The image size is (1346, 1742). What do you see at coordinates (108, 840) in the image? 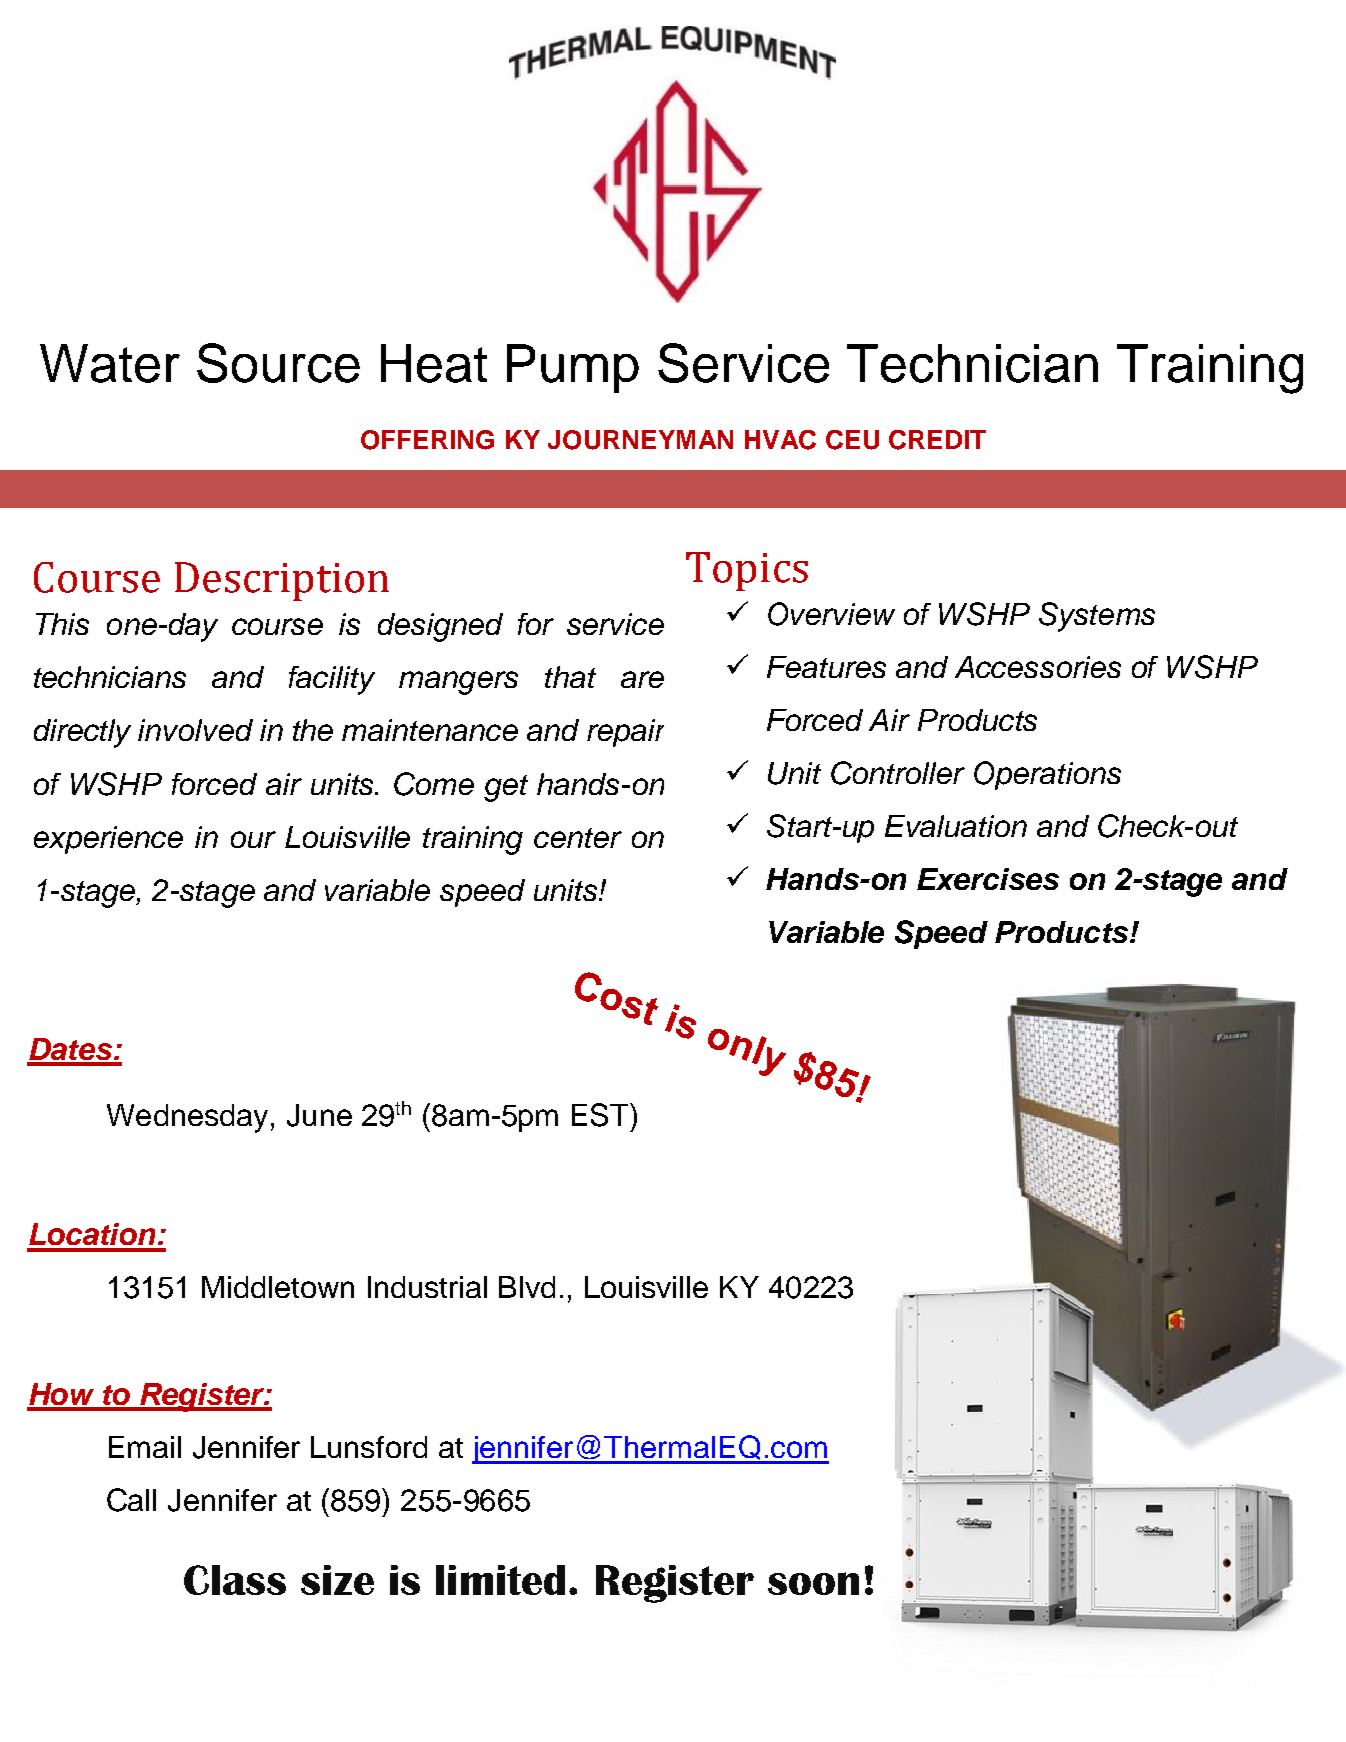
I see `experience` at bounding box center [108, 840].
